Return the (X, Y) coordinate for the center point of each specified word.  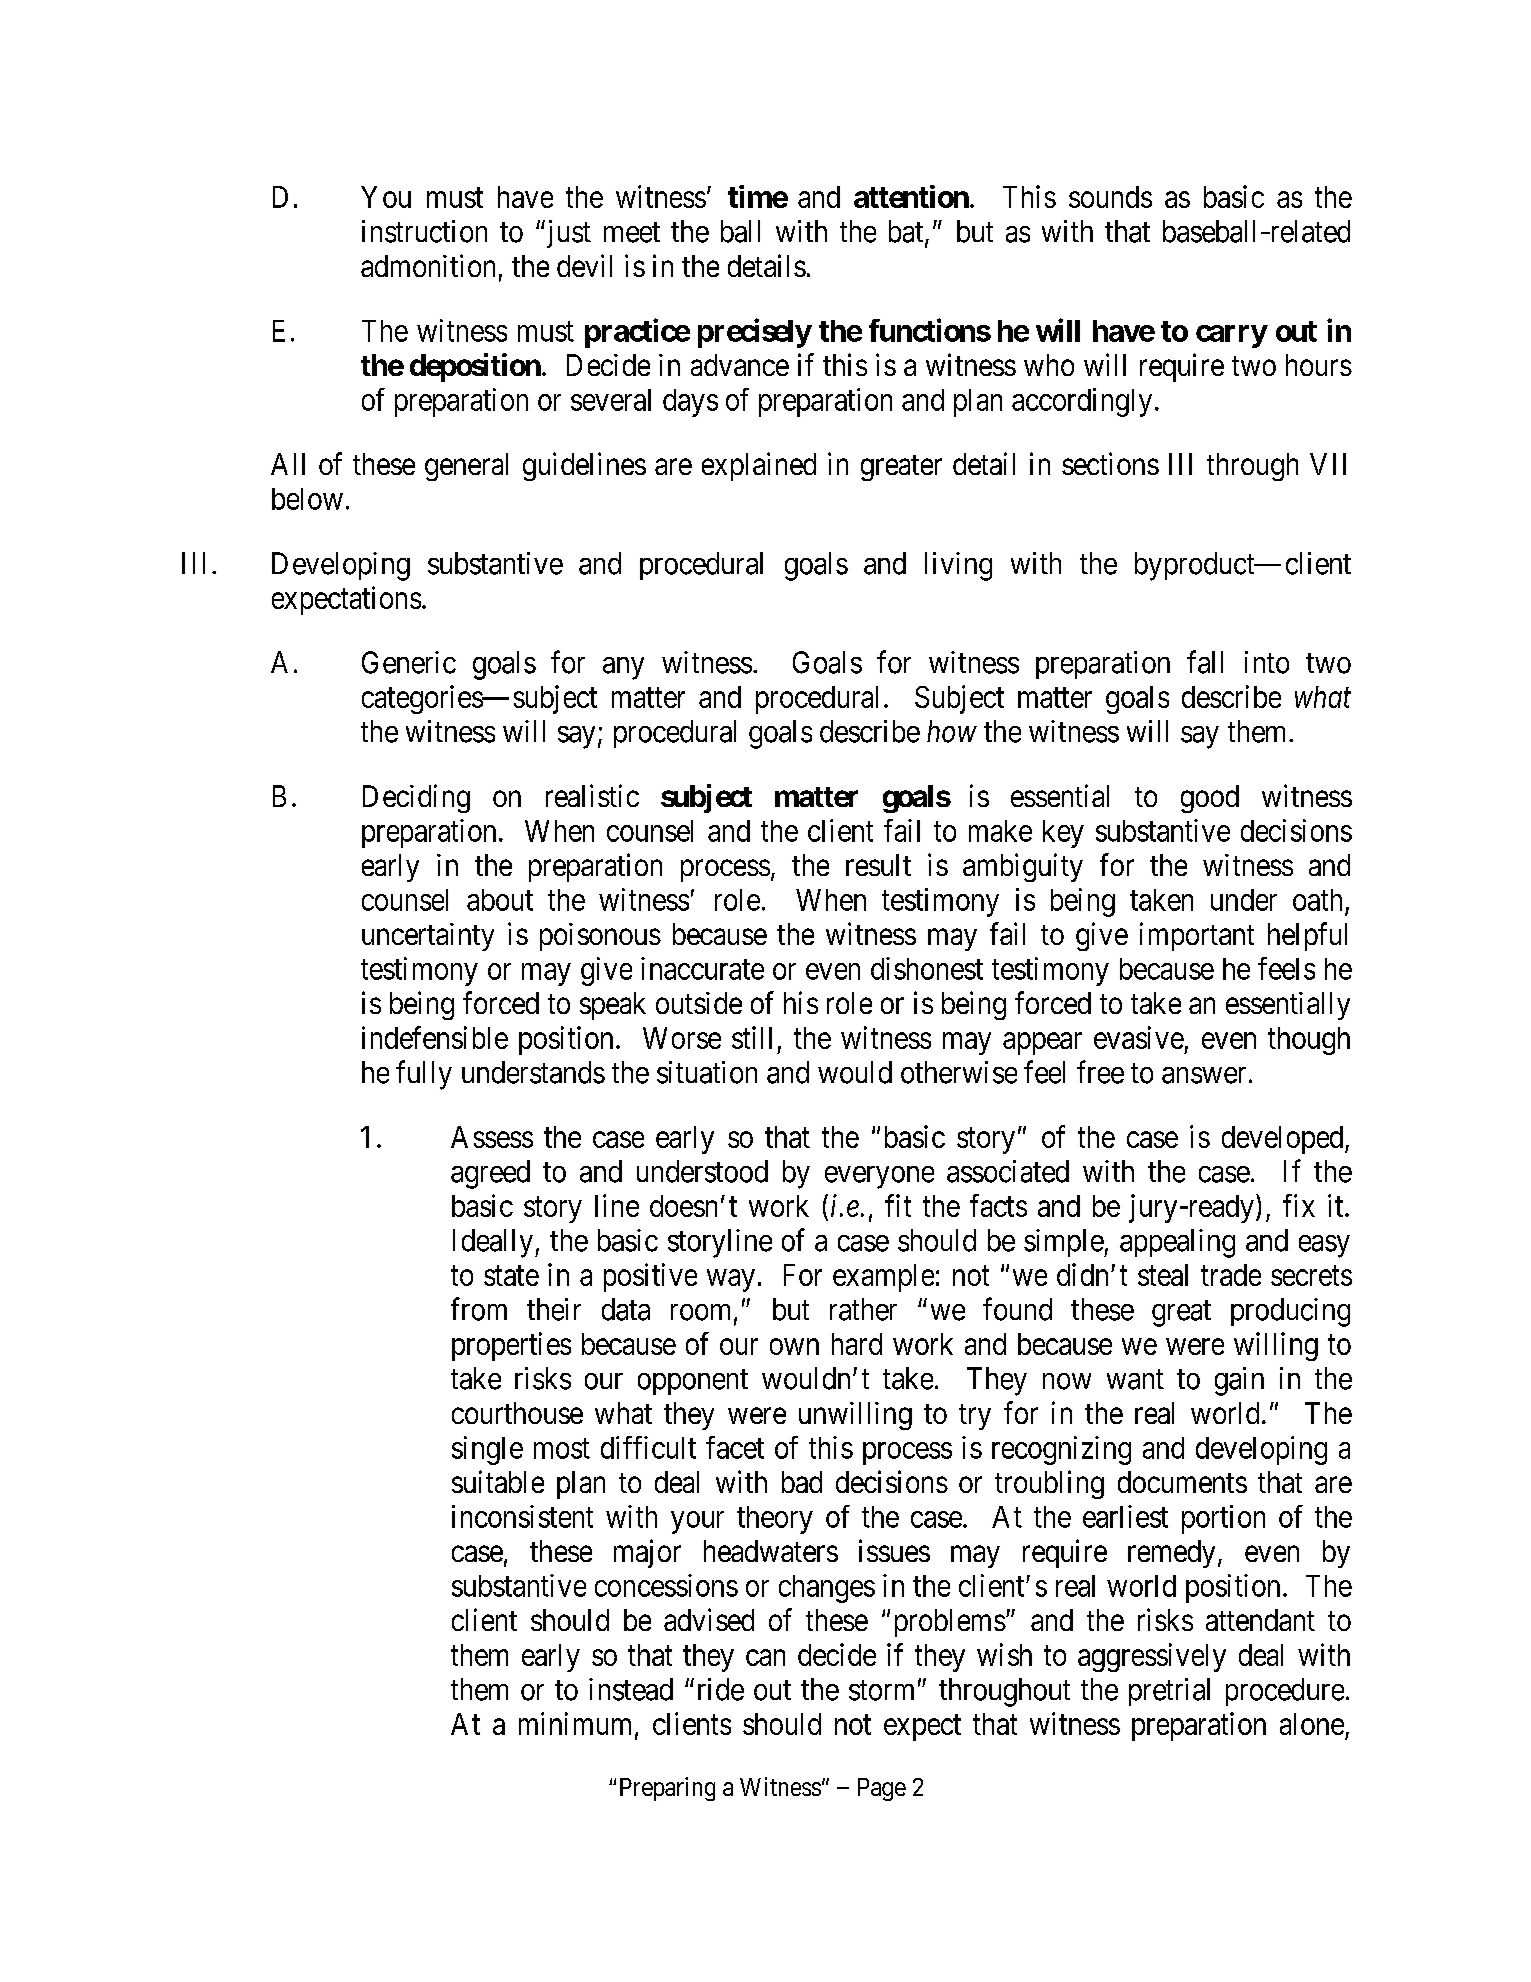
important (1197, 936)
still (752, 1037)
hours (1319, 365)
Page (882, 1789)
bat (907, 232)
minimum (577, 1724)
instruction (424, 231)
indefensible (435, 1037)
